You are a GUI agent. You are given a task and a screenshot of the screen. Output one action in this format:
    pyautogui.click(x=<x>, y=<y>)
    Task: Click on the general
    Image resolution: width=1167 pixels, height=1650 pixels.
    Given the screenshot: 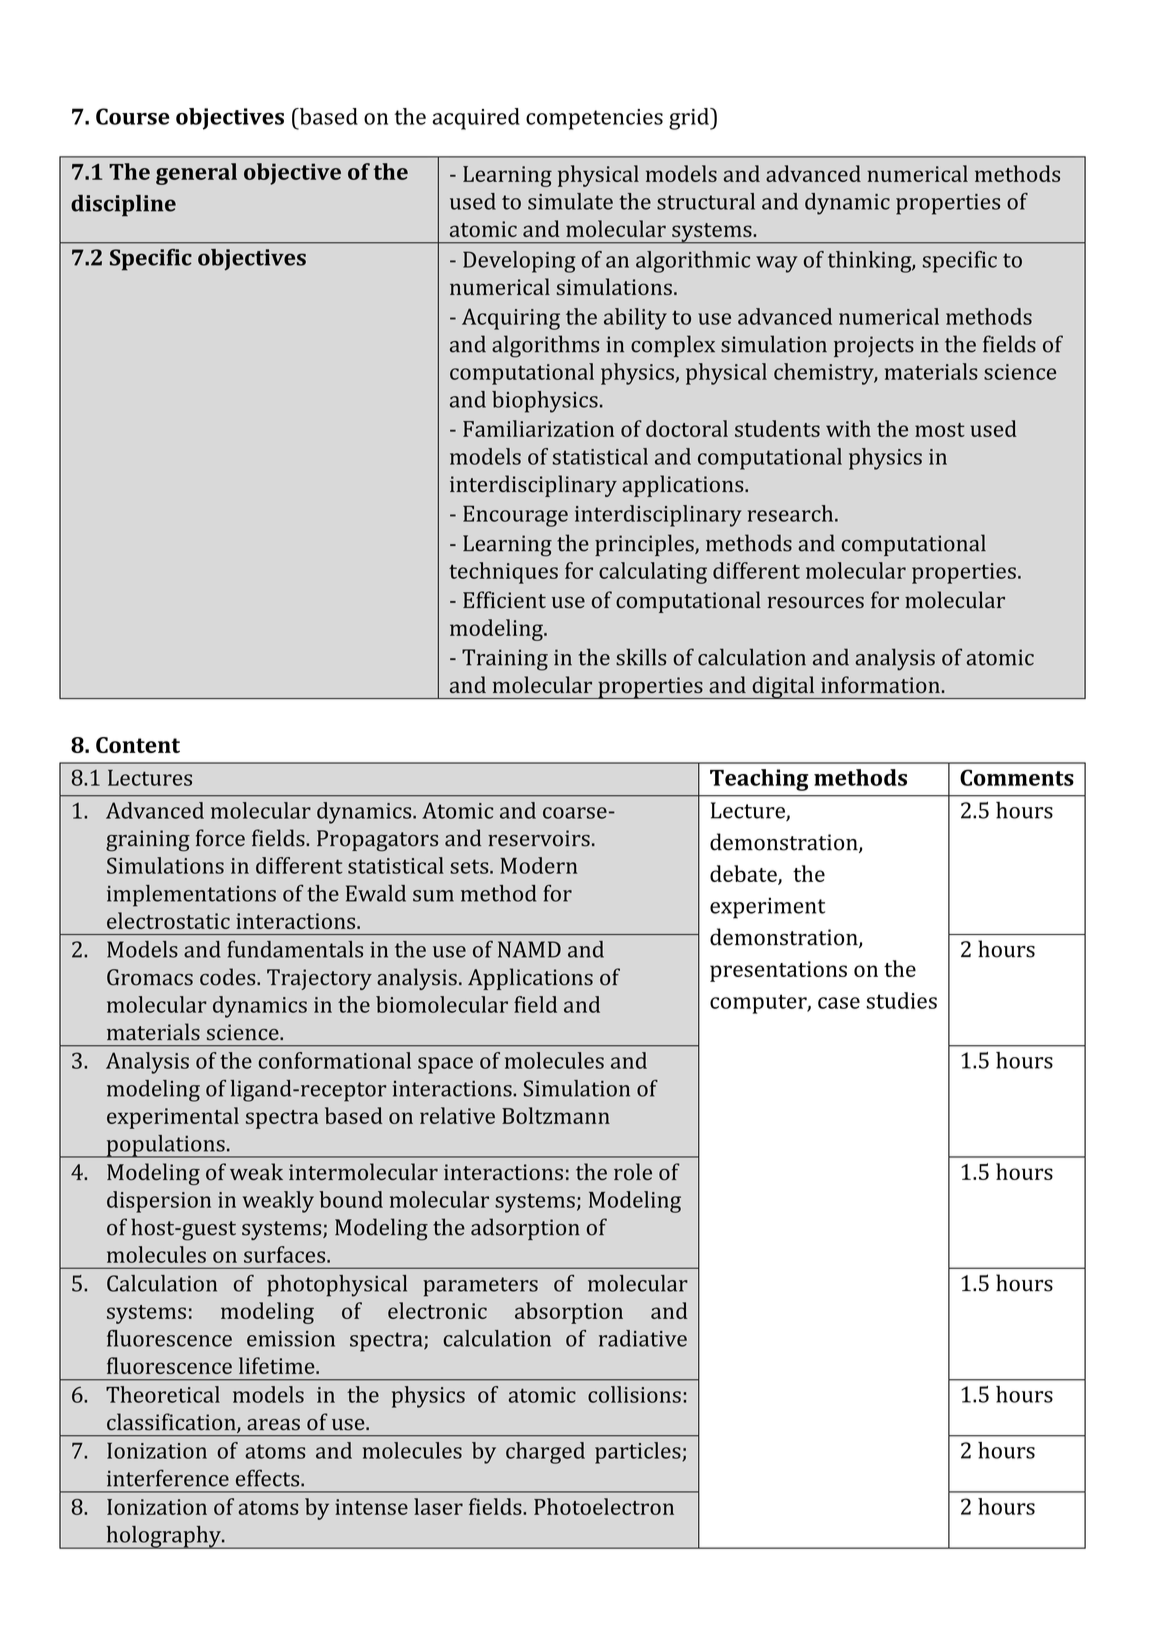 What is the action you would take?
    pyautogui.click(x=196, y=174)
